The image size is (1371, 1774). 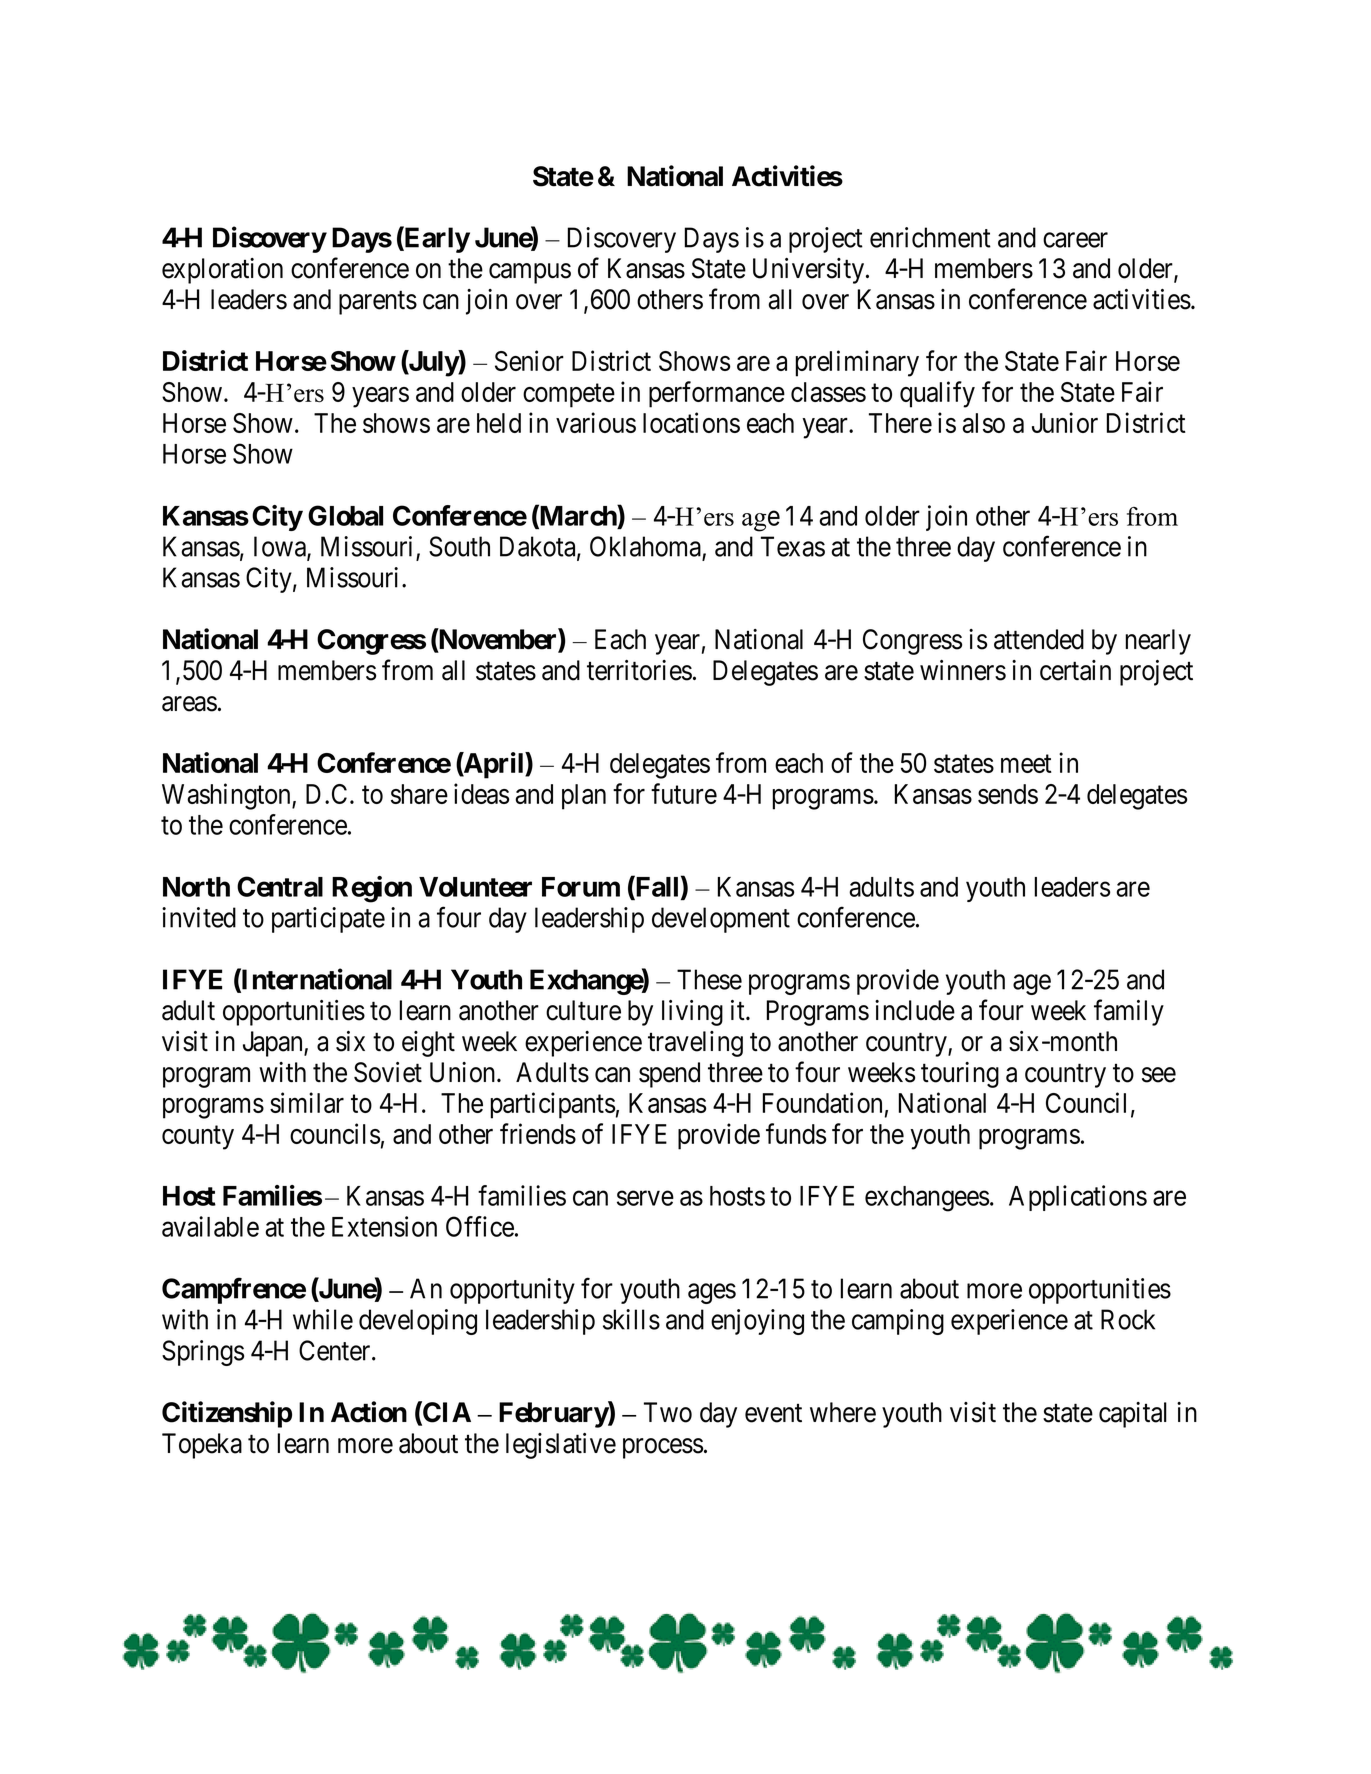 I want to click on touring, so click(x=960, y=1075).
